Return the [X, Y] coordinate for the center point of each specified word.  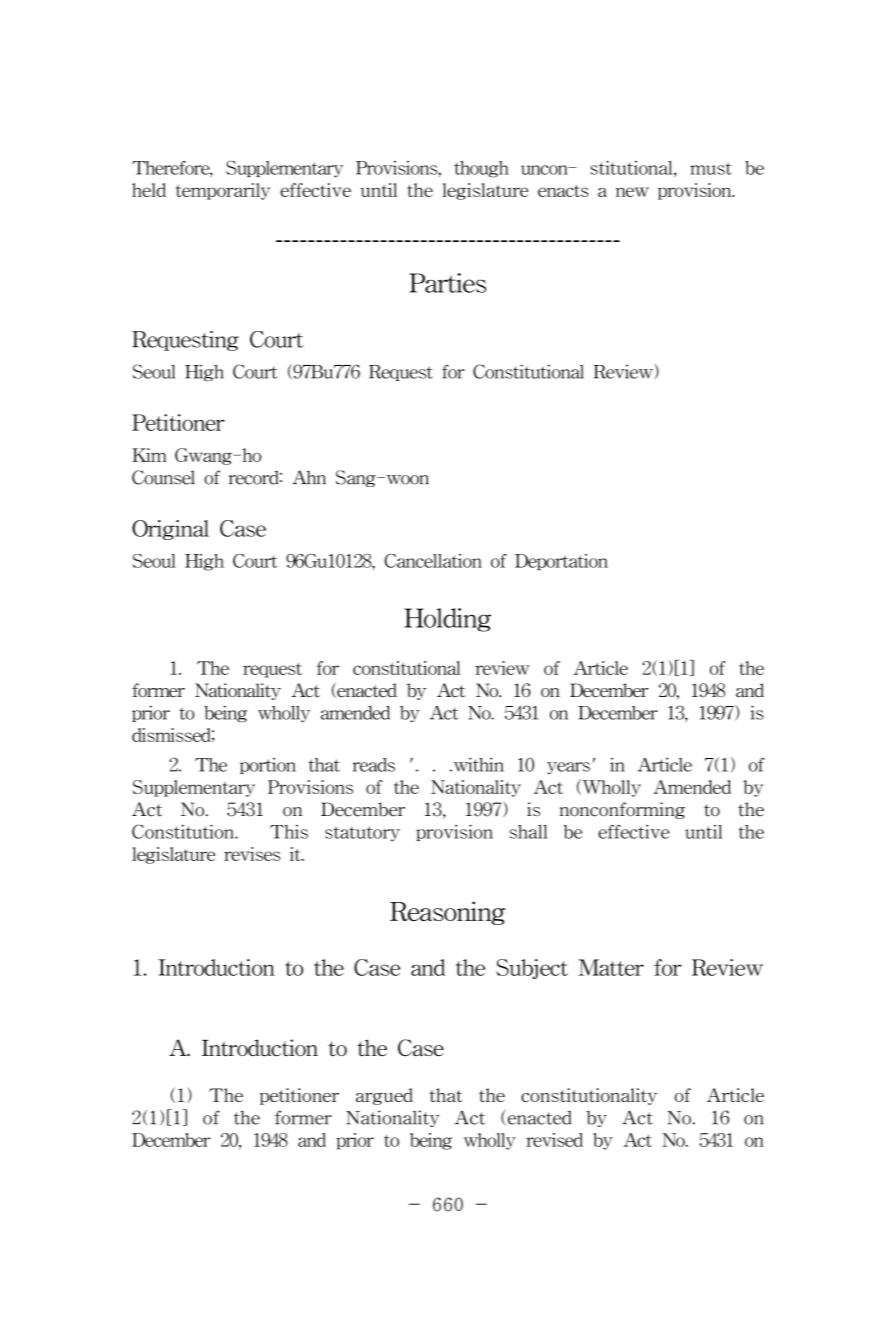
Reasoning [447, 913]
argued [384, 1096]
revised [560, 1140]
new [632, 192]
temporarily [223, 188]
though [481, 169]
